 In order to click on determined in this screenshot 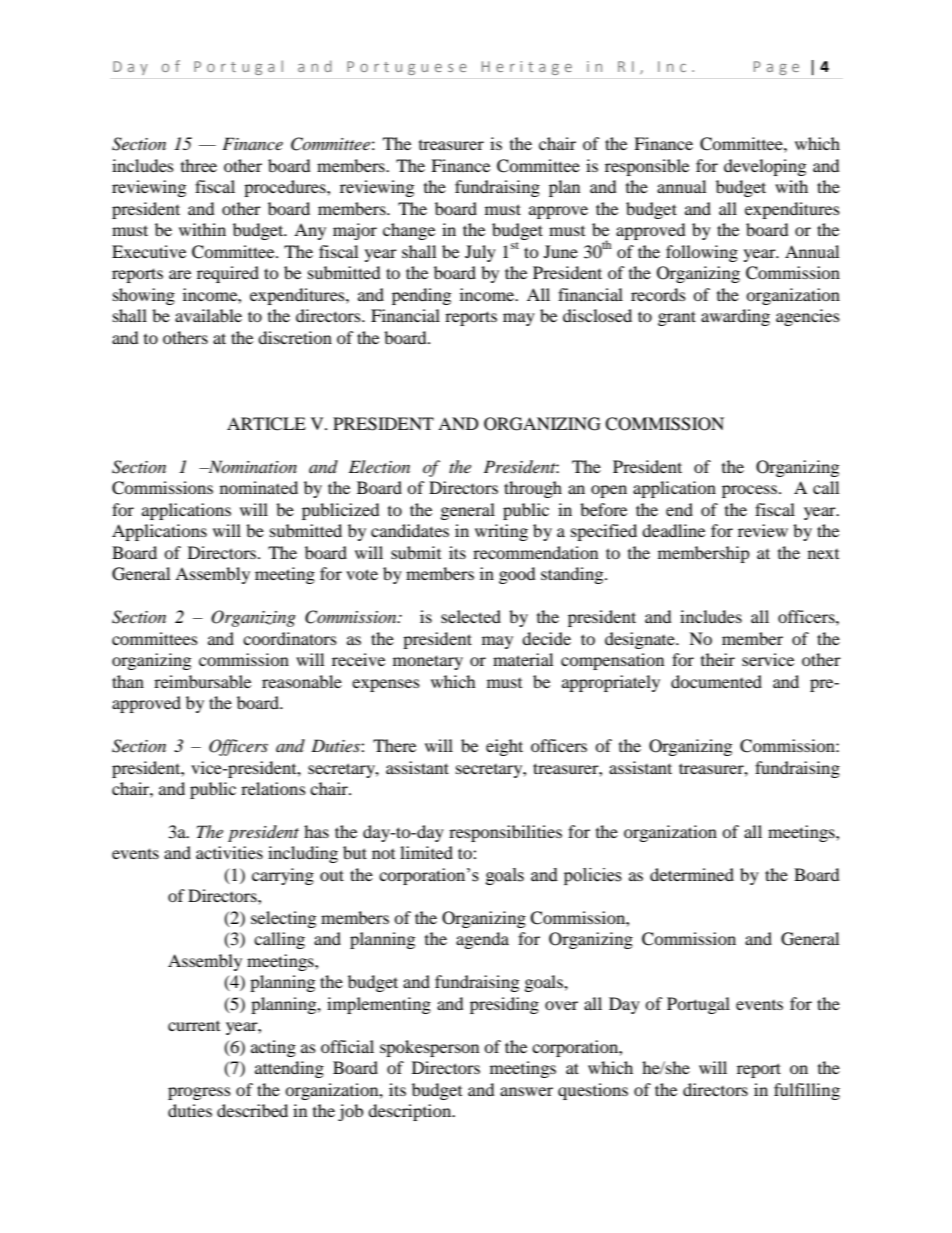, I will do `click(692, 874)`.
